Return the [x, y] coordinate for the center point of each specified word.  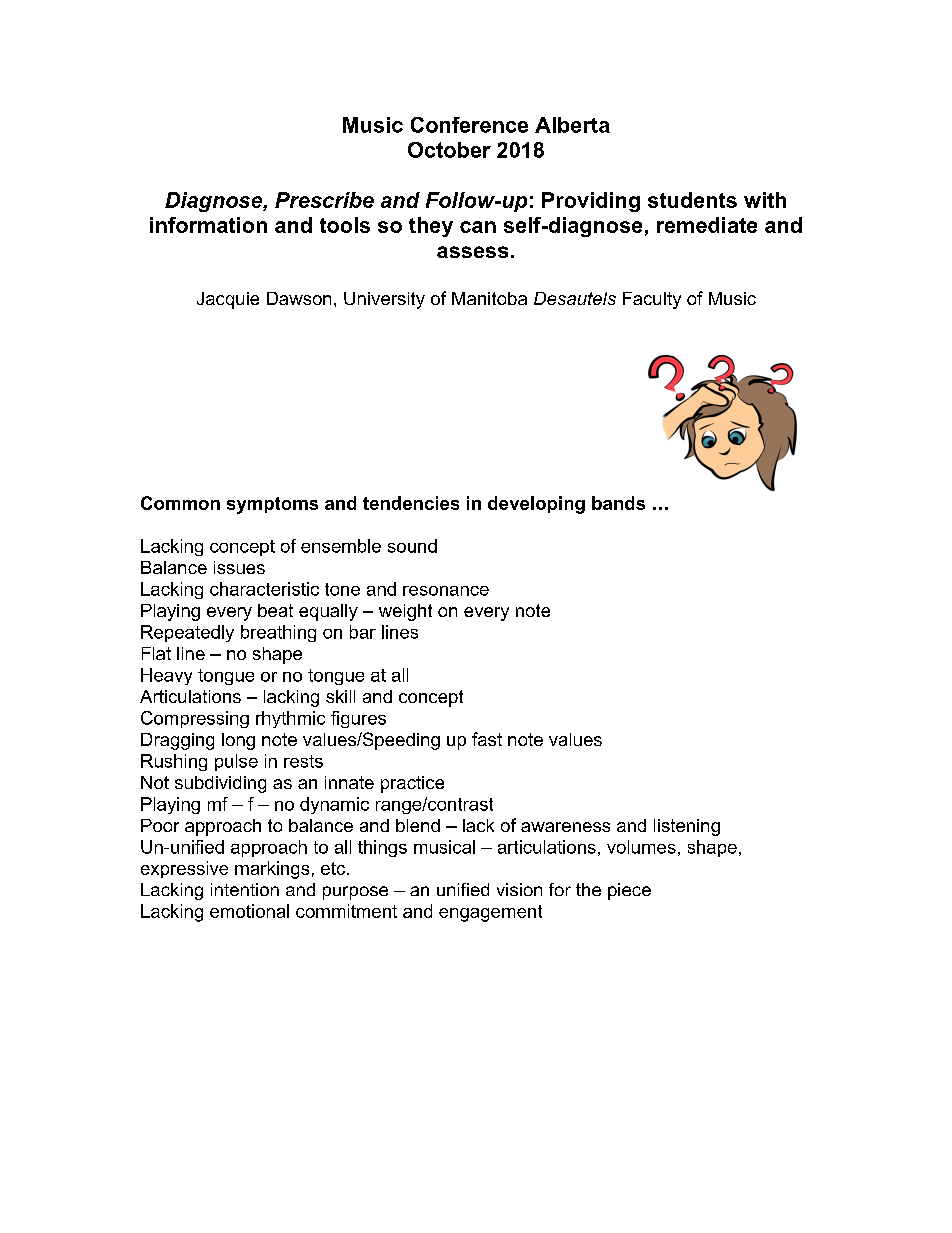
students [692, 200]
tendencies [411, 503]
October [449, 150]
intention [245, 889]
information [208, 225]
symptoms [272, 505]
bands [618, 503]
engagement [490, 913]
